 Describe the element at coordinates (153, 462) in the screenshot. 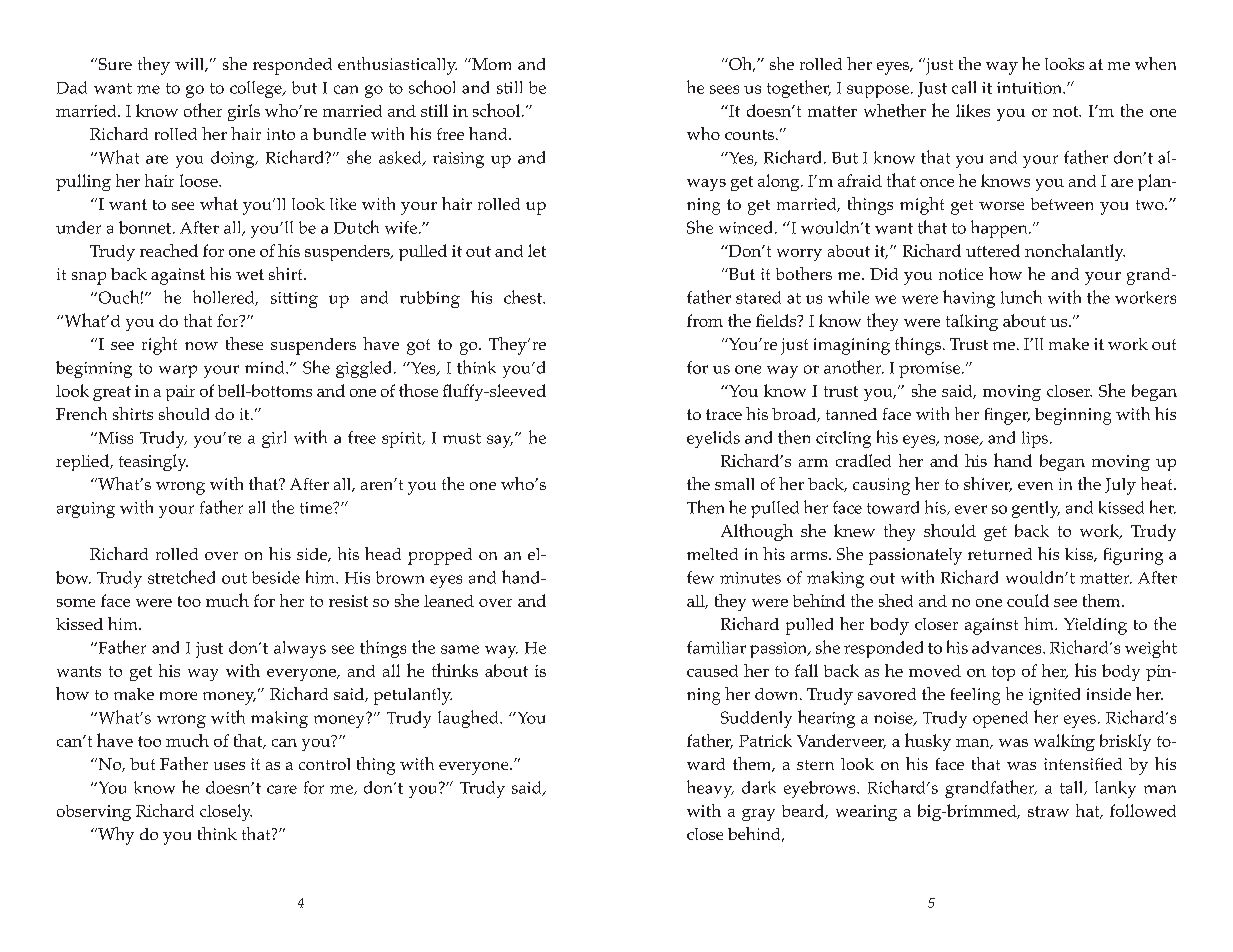

I see `teasingly` at that location.
